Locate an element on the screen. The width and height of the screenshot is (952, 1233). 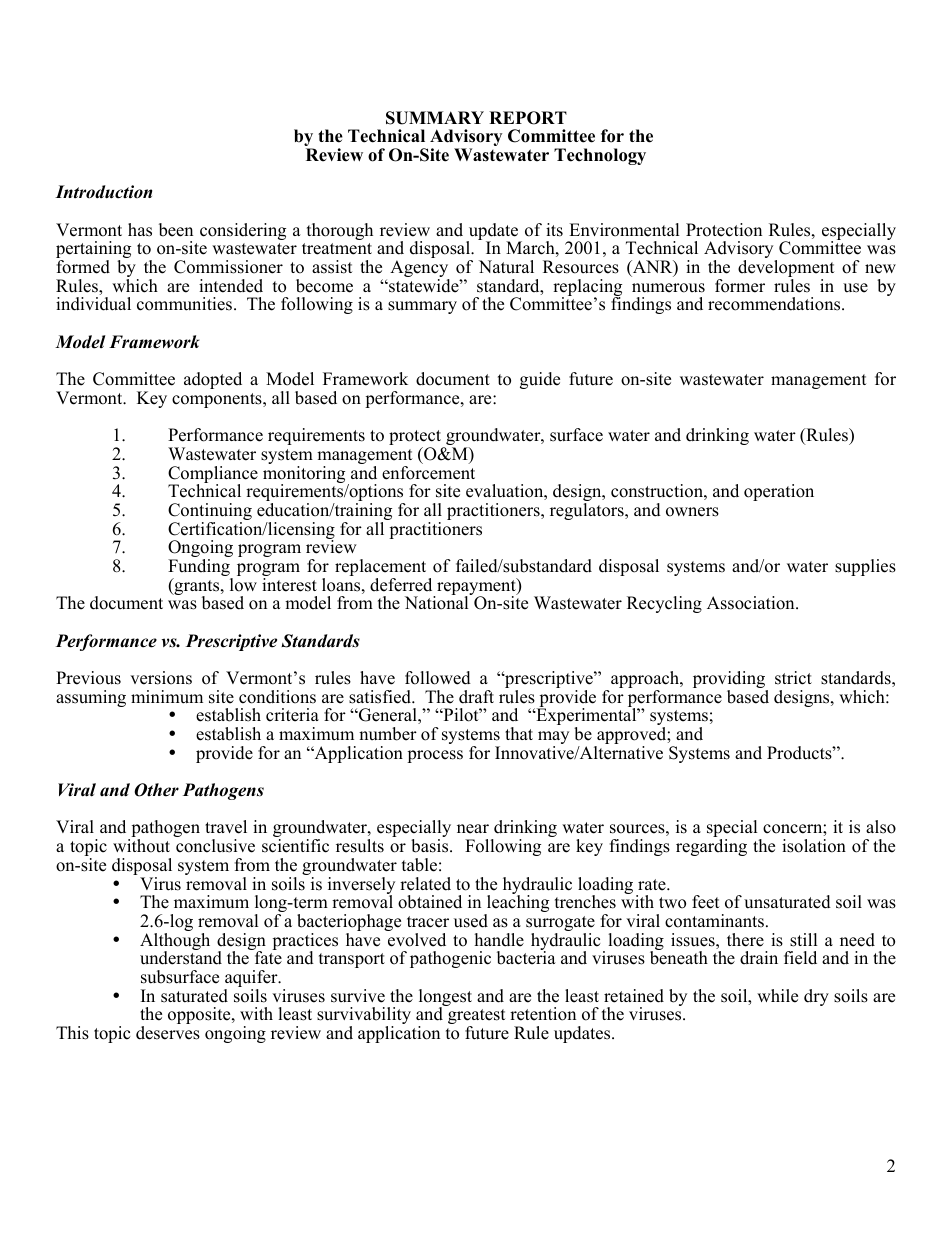
National is located at coordinates (438, 602).
